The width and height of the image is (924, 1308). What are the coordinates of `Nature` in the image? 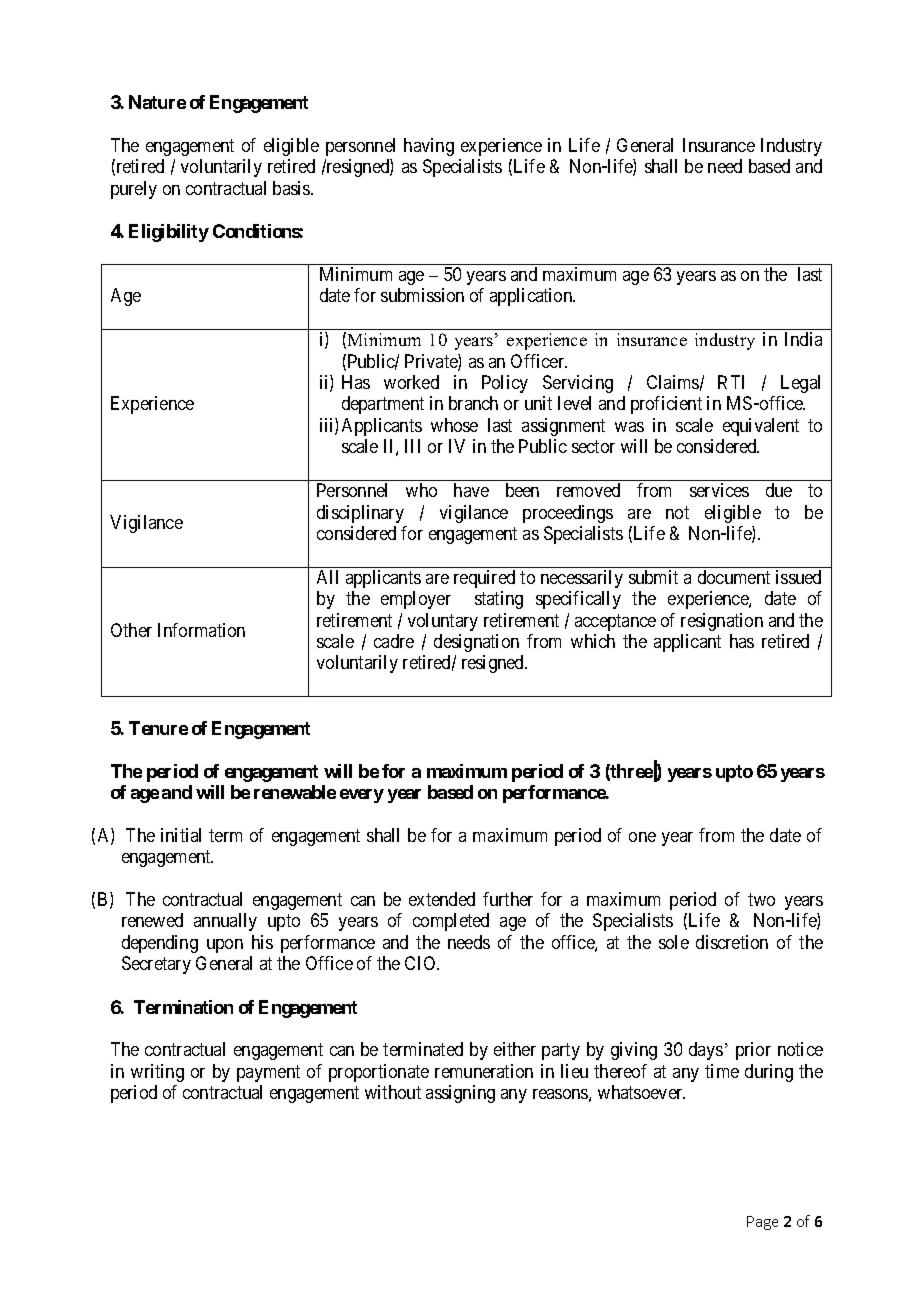 It's located at (157, 102).
